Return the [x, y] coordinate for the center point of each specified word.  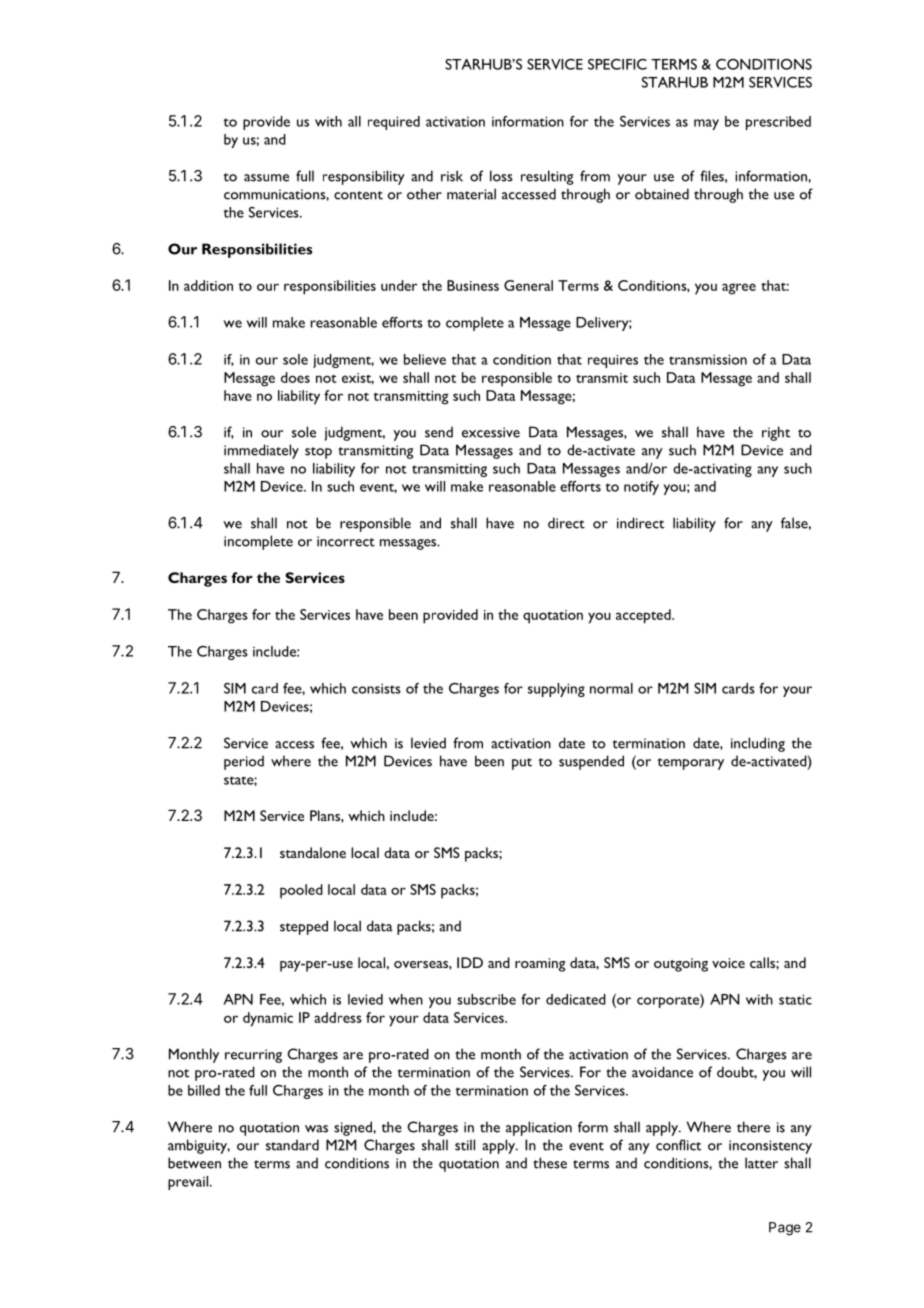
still [465, 1145]
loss [501, 176]
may [706, 124]
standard [292, 1145]
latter [761, 1163]
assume [266, 178]
